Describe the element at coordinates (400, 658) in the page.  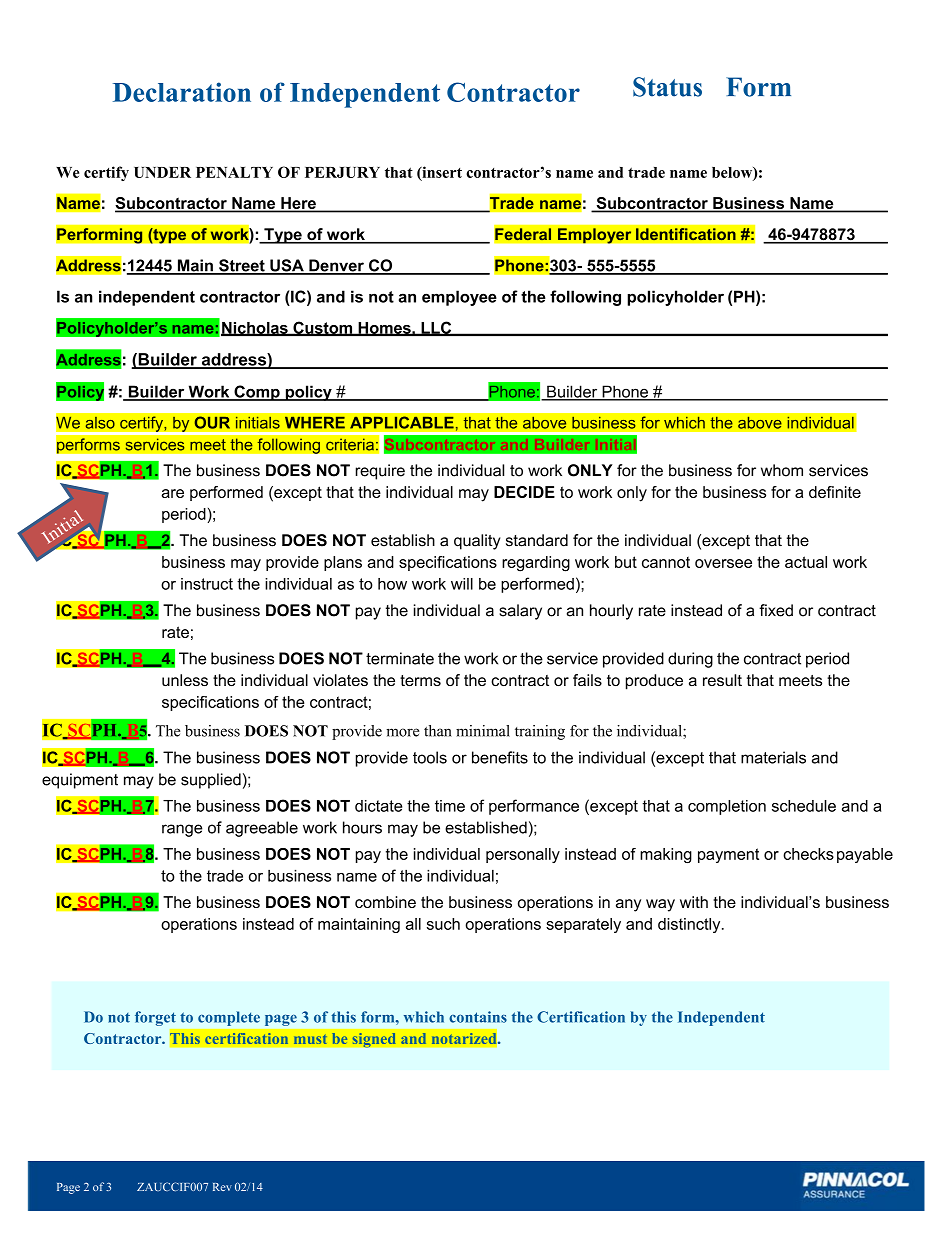
I see `terminate` at that location.
